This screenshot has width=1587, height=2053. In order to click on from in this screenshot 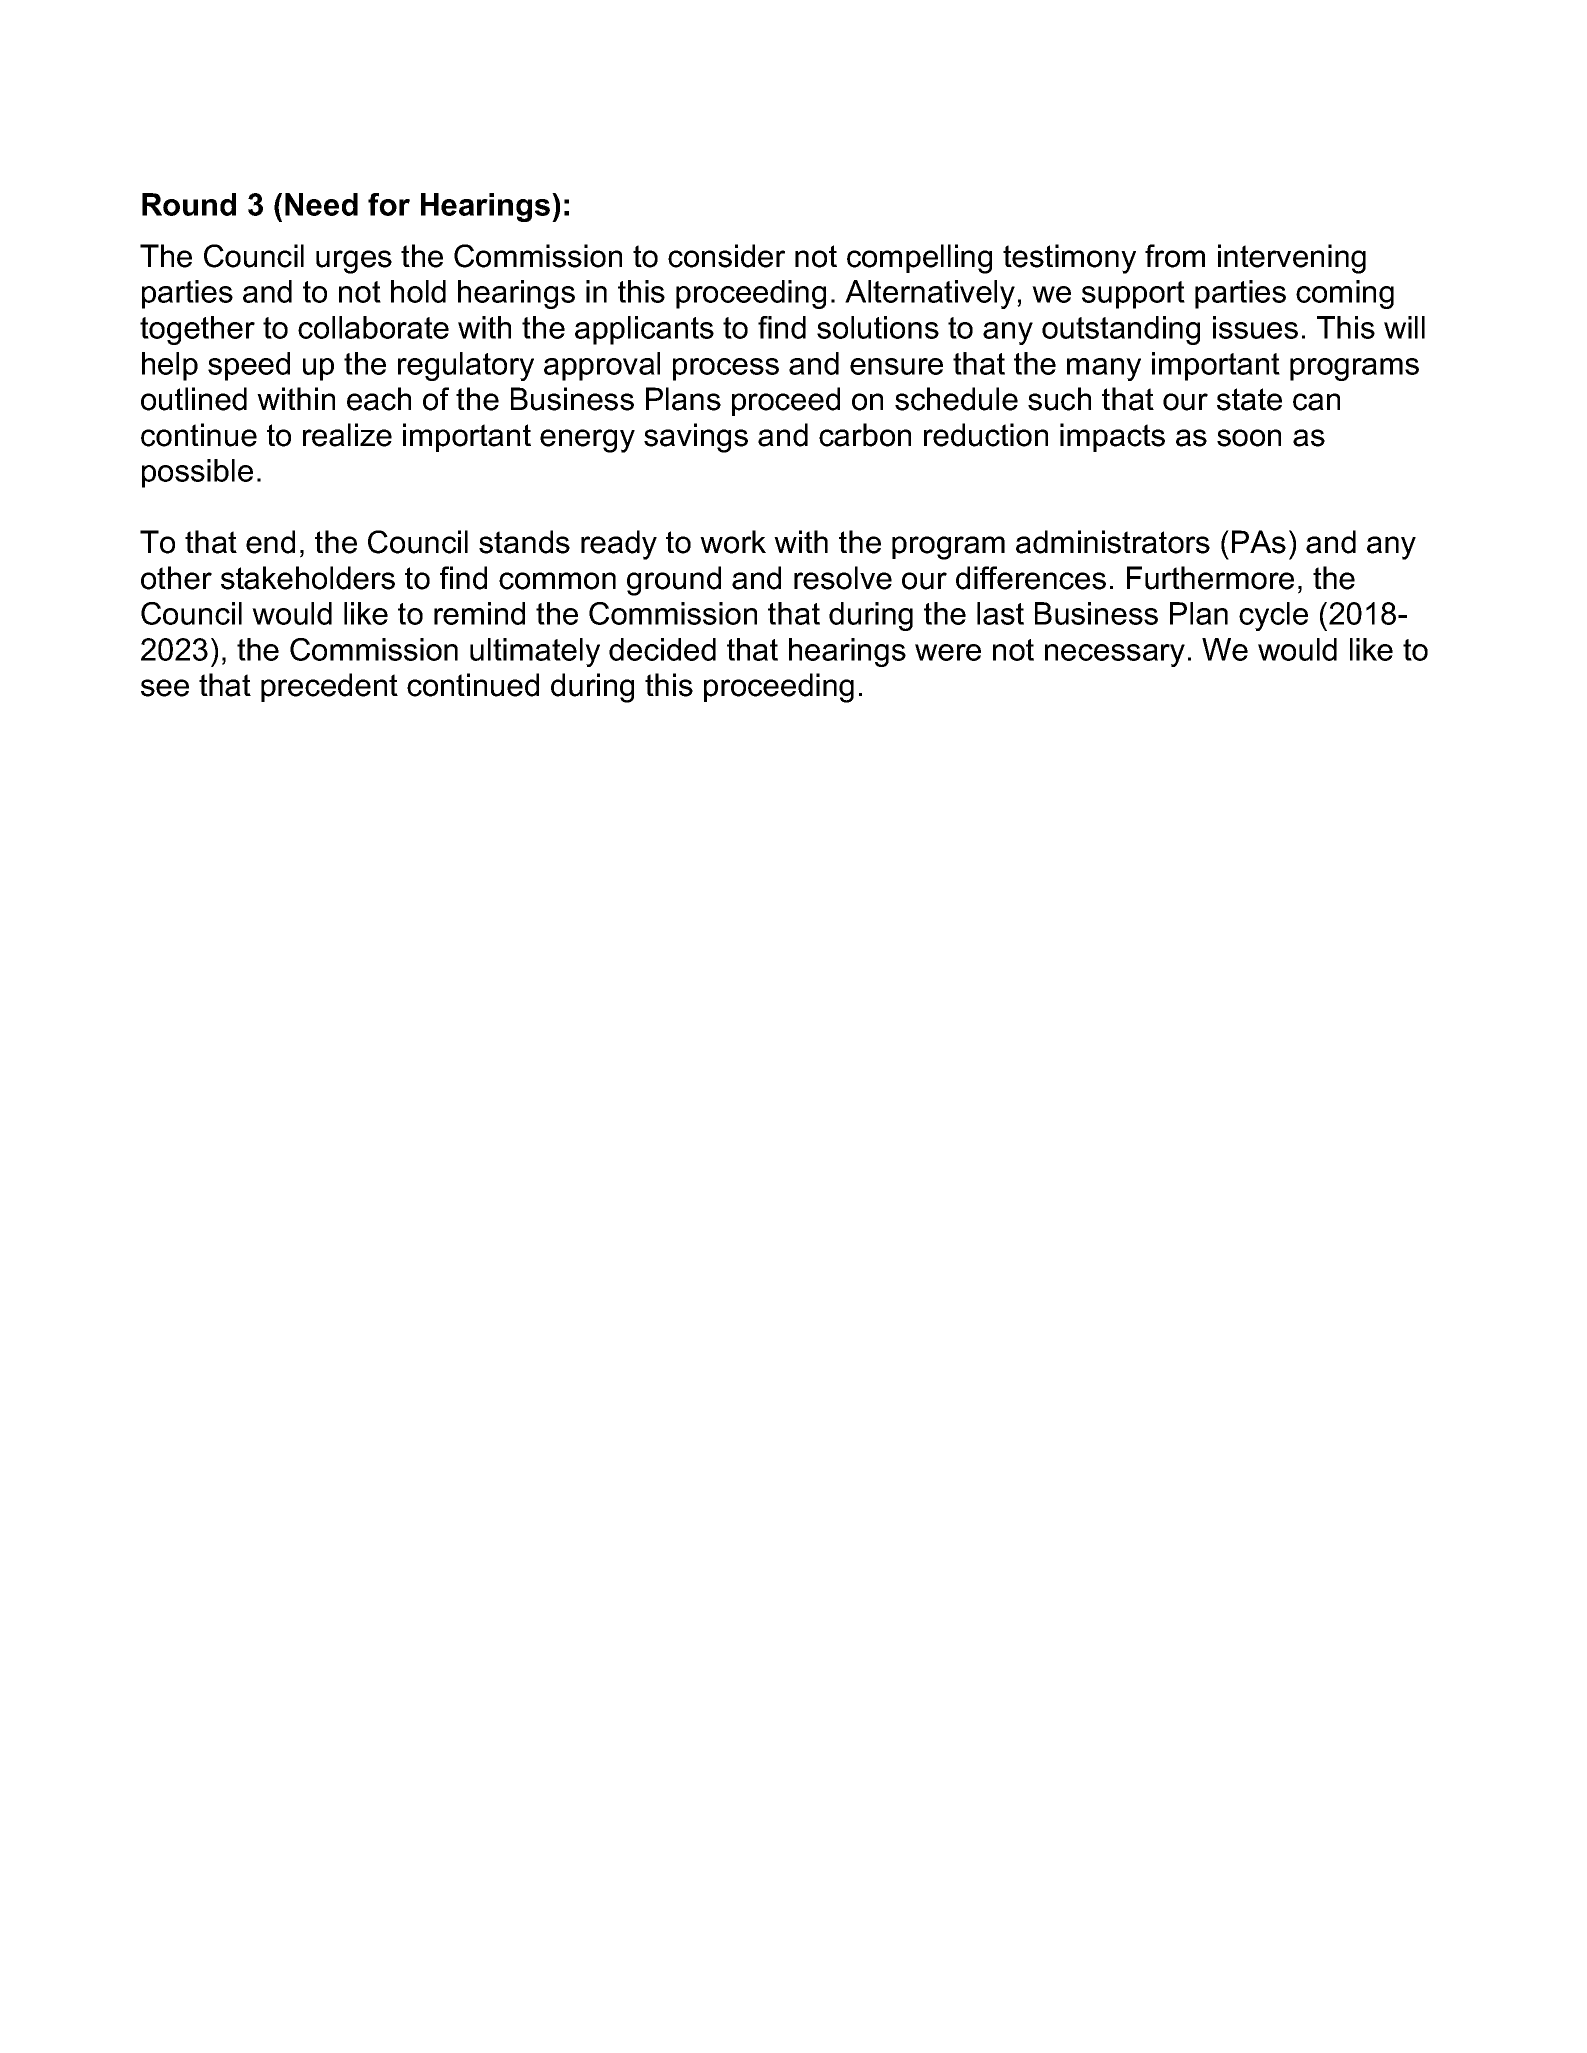, I will do `click(1175, 256)`.
